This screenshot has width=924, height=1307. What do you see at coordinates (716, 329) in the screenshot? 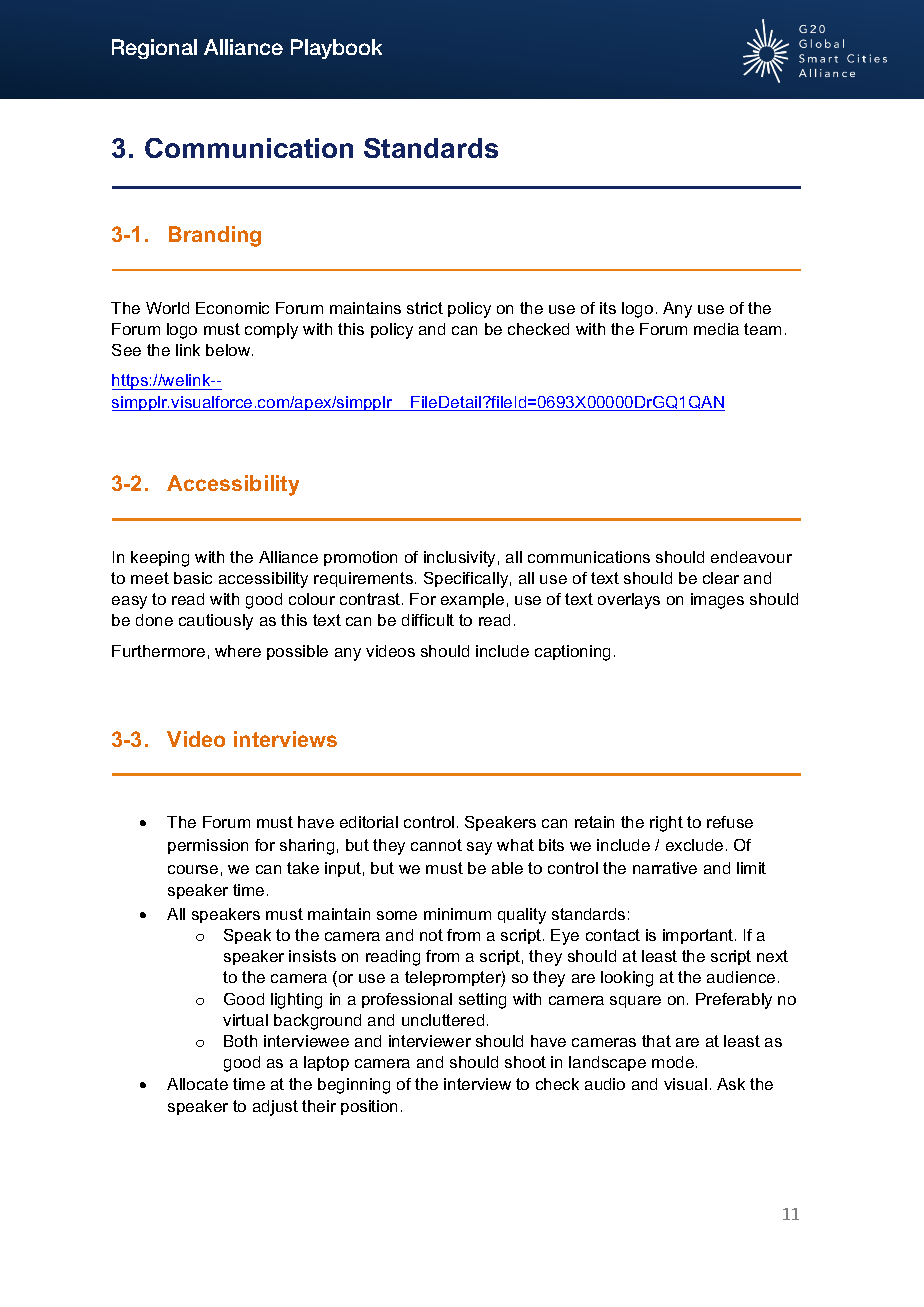
I see `media` at bounding box center [716, 329].
